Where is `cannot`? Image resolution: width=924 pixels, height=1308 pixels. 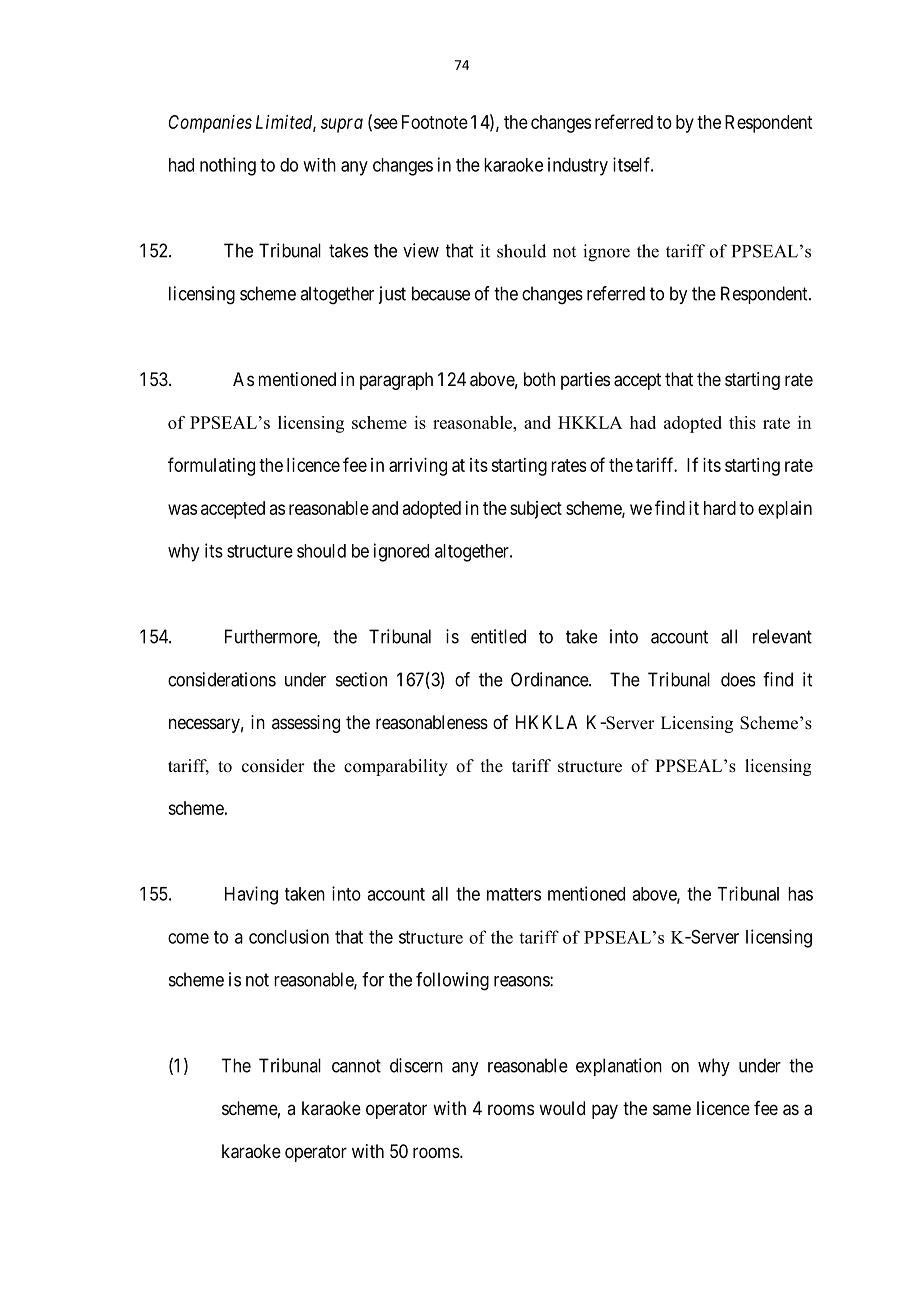
cannot is located at coordinates (356, 1066).
